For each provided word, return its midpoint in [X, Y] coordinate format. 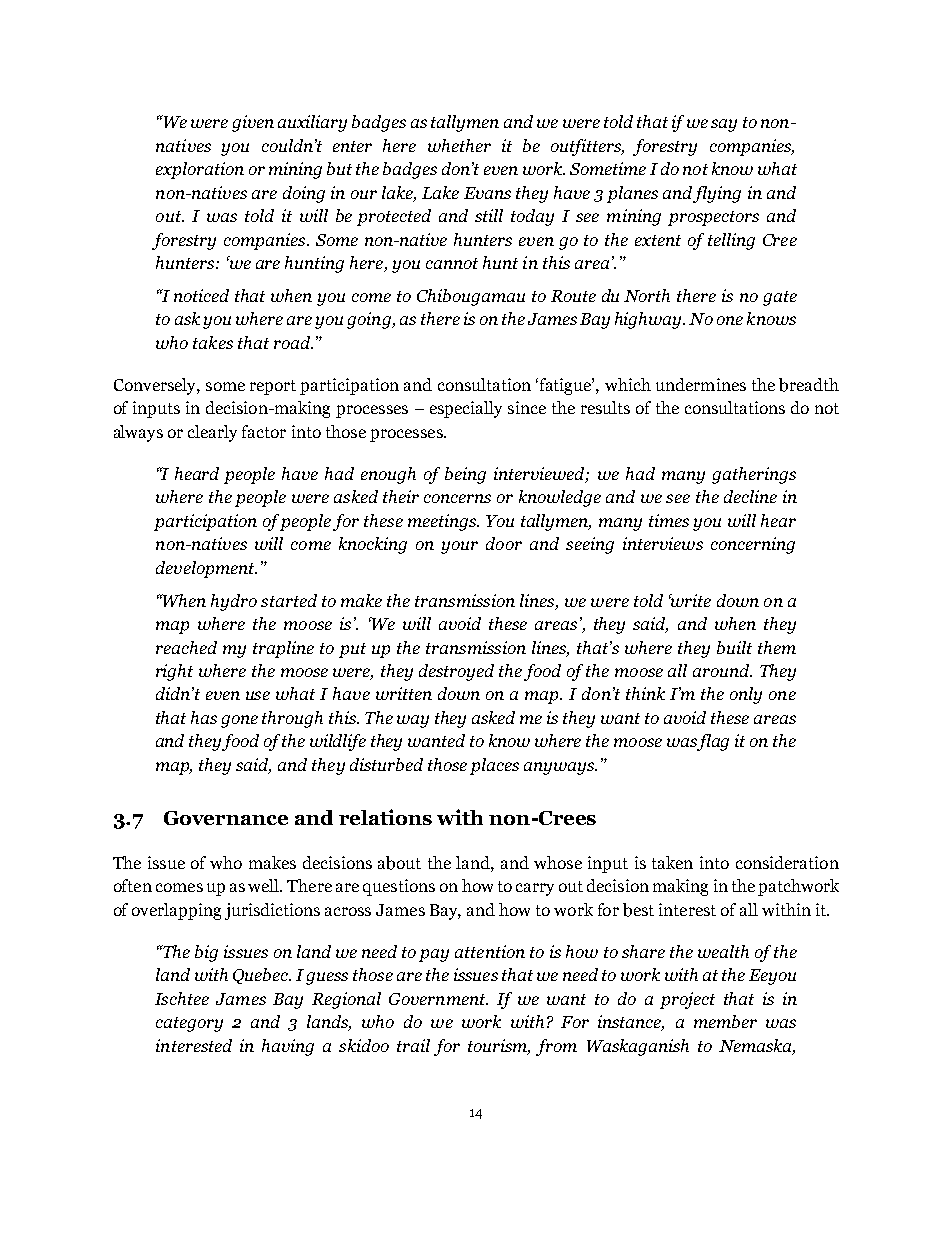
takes [213, 342]
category [189, 1024]
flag [713, 742]
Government [438, 999]
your [459, 547]
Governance [226, 818]
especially [466, 409]
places [494, 766]
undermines [701, 384]
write [690, 600]
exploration [200, 170]
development [206, 569]
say [724, 125]
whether [459, 145]
